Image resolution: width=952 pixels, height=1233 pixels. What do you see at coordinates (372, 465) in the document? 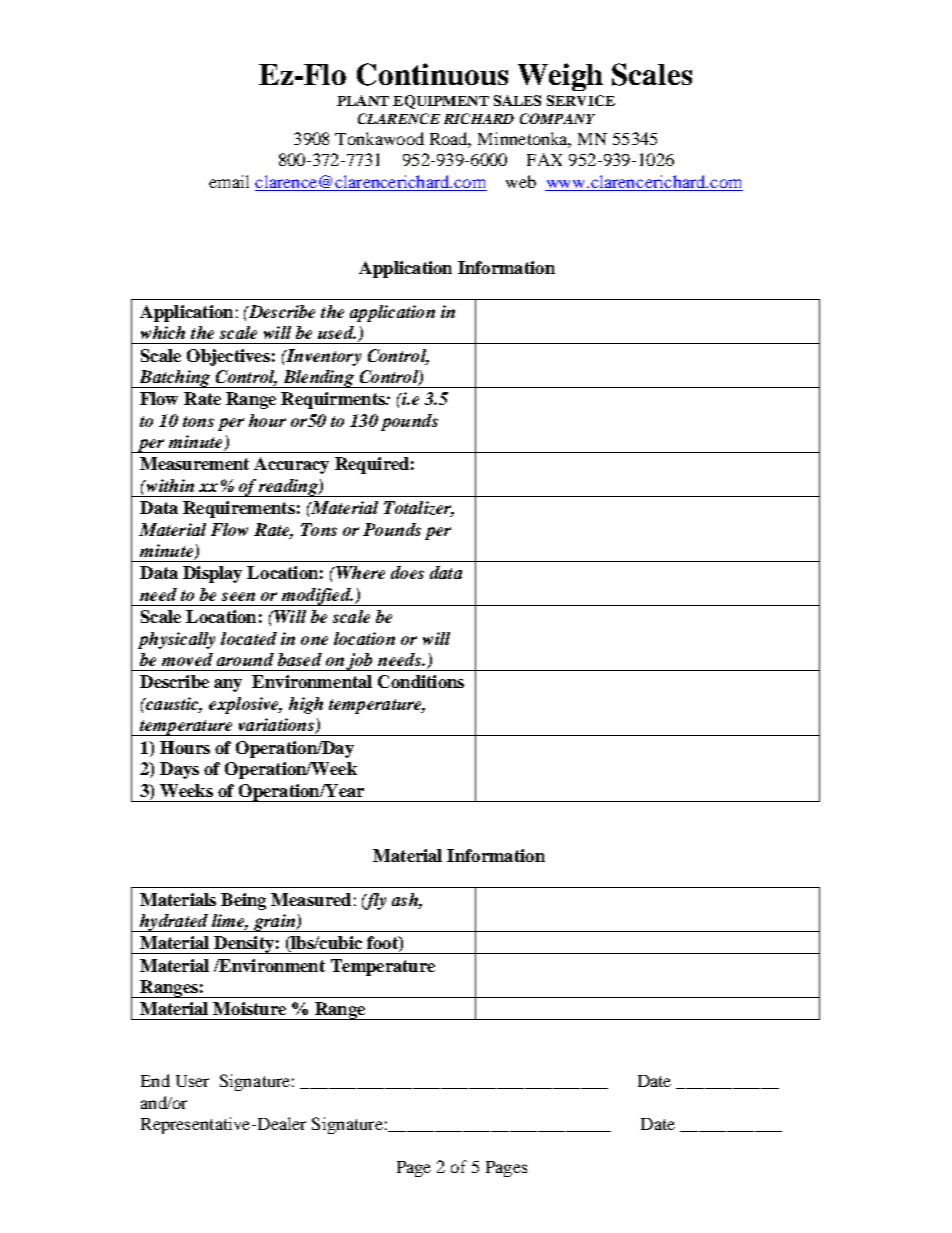
I see `Required` at bounding box center [372, 465].
